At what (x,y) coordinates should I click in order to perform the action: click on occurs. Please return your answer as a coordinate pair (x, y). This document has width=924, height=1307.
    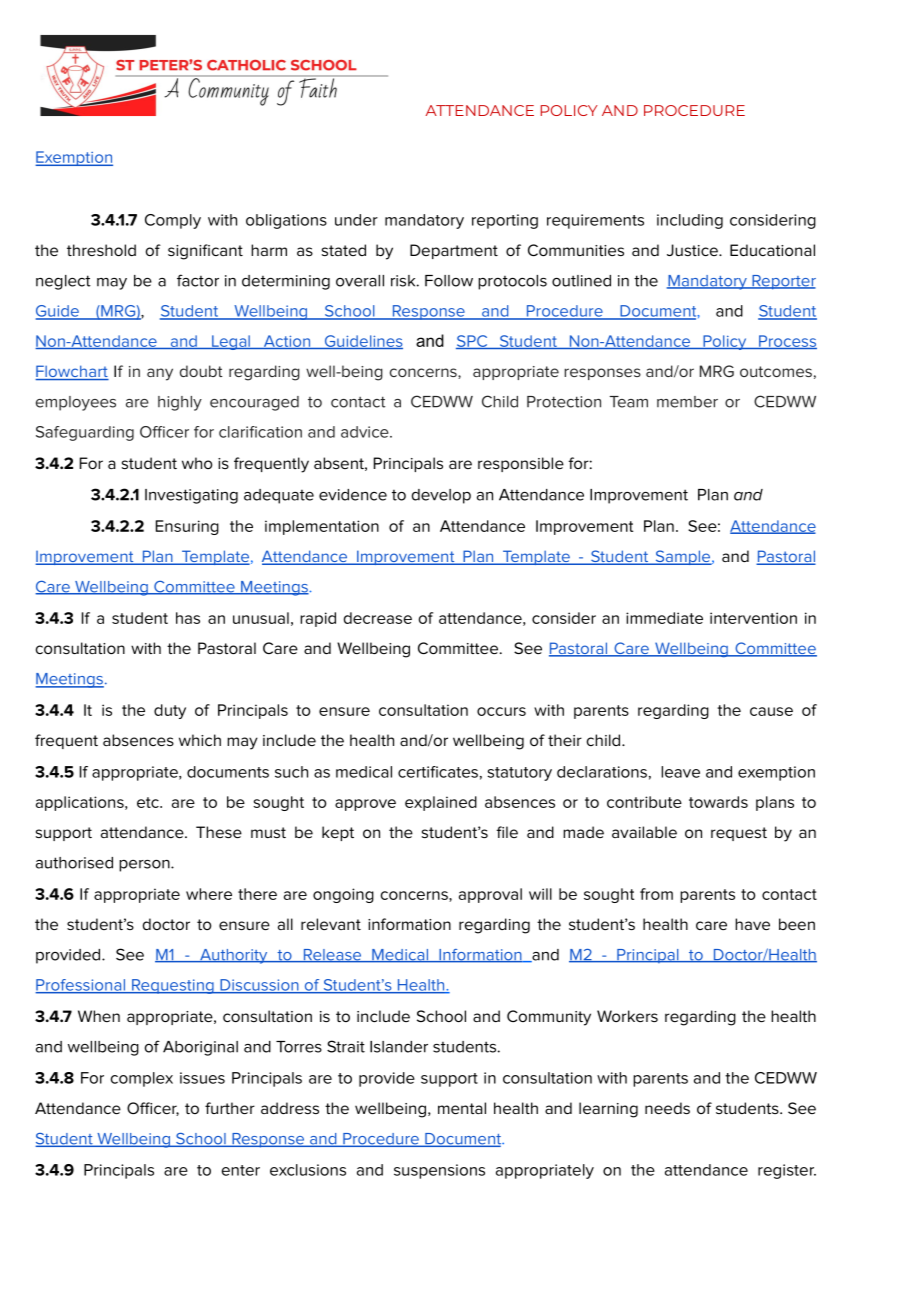
    Looking at the image, I should click on (501, 711).
